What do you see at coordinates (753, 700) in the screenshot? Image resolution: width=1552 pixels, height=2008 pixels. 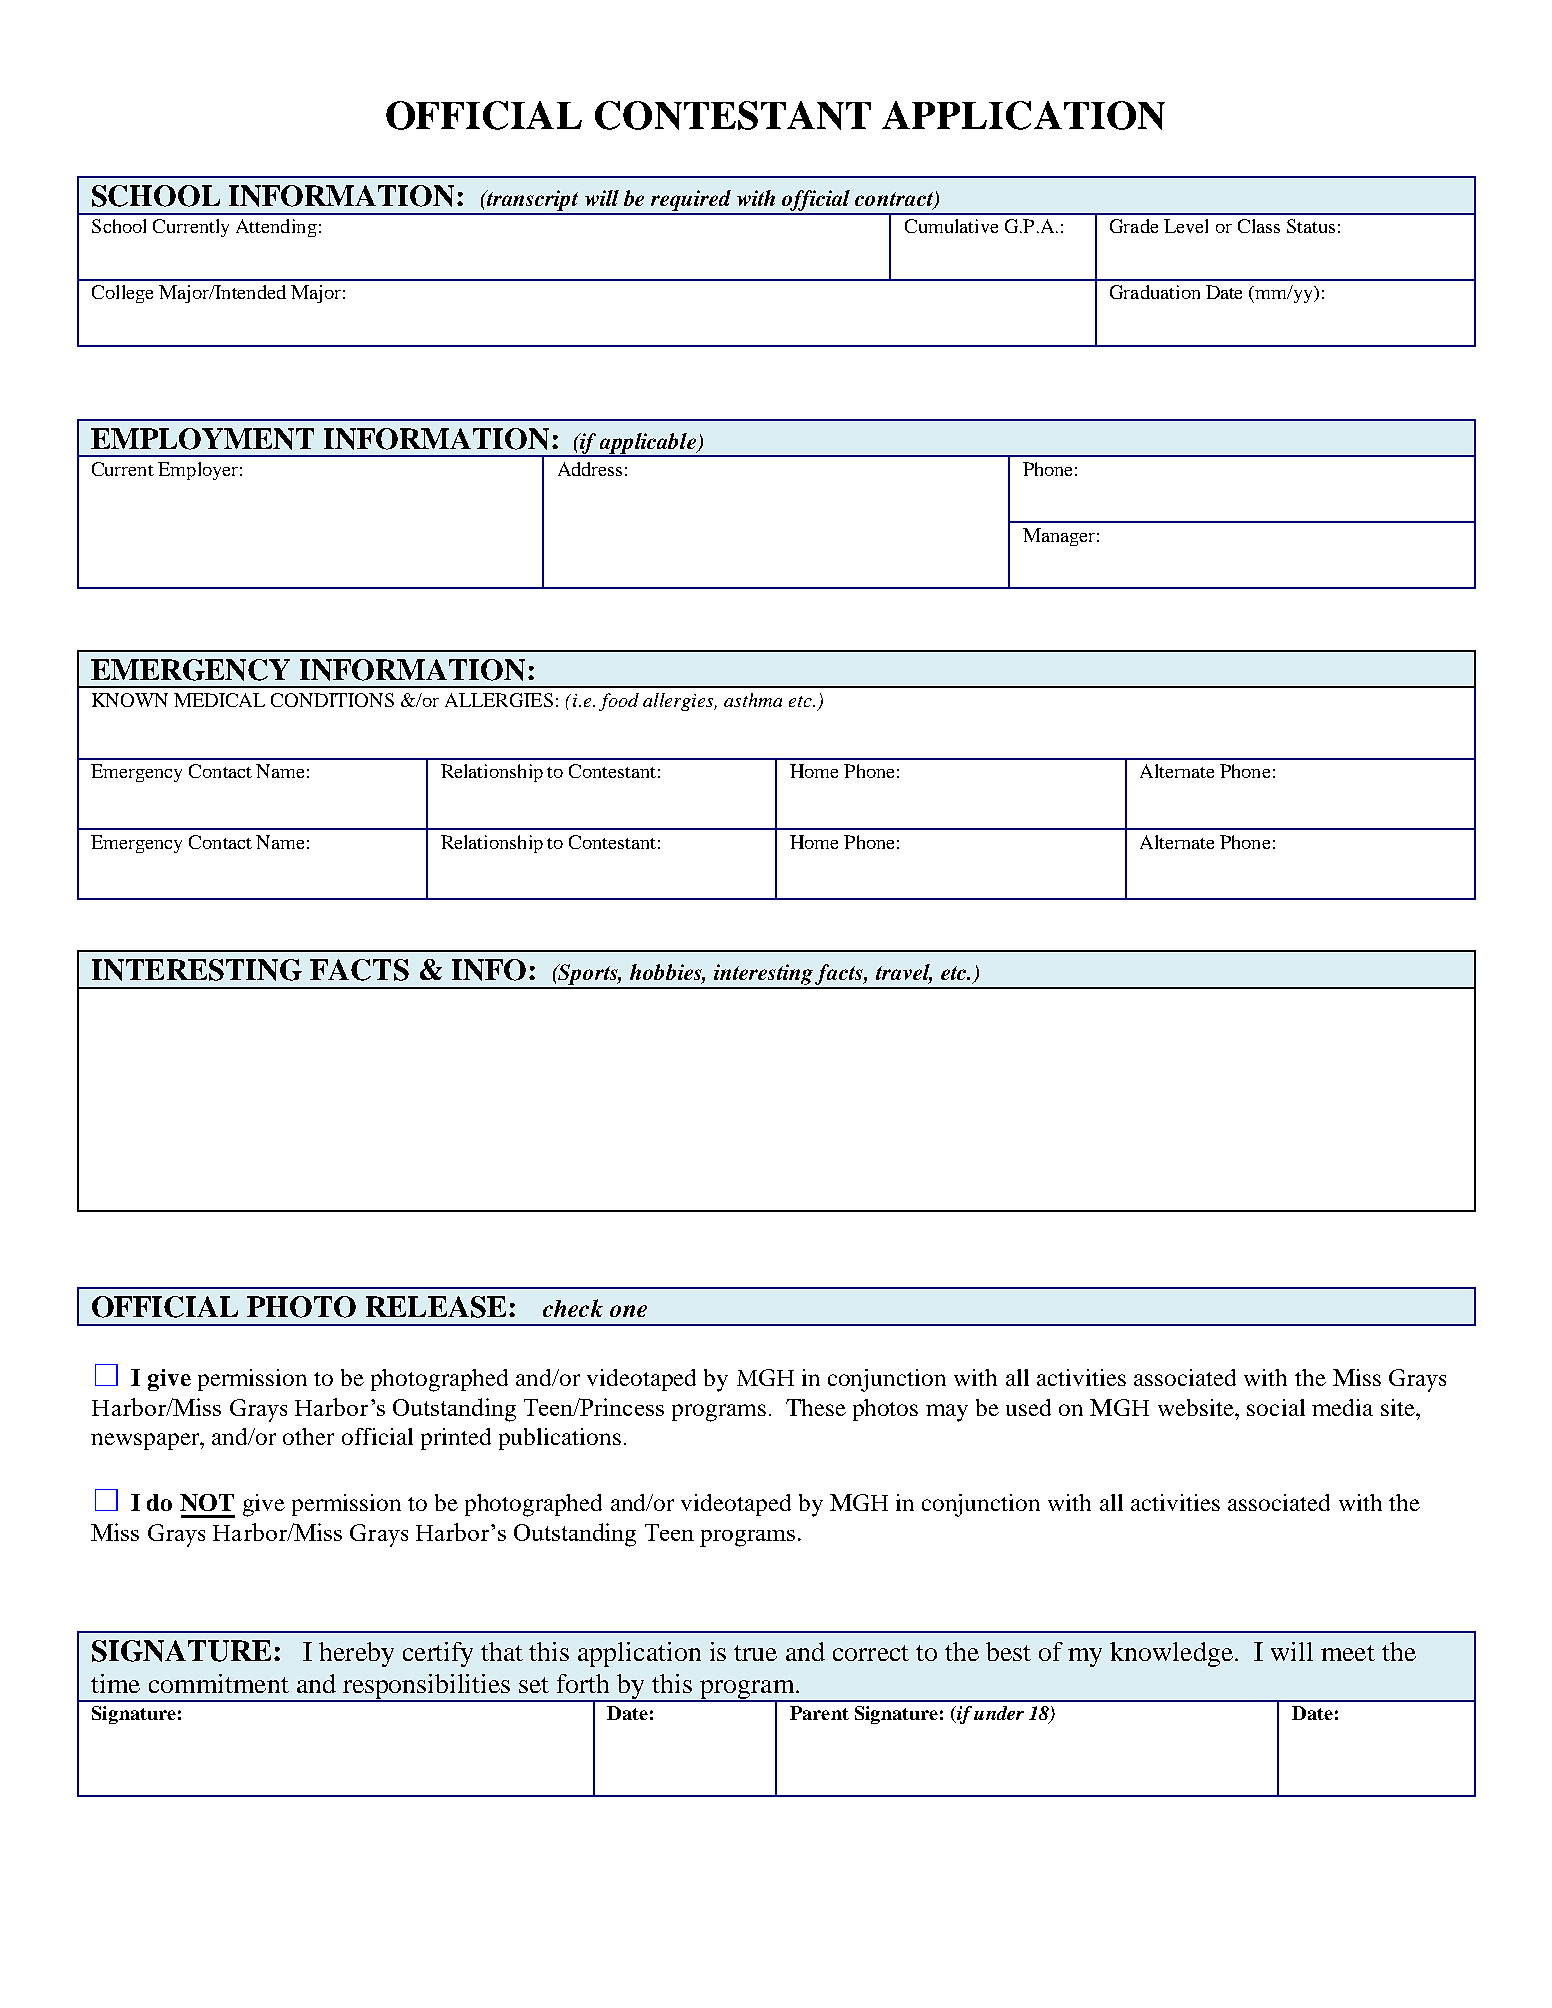 I see `asthma` at bounding box center [753, 700].
